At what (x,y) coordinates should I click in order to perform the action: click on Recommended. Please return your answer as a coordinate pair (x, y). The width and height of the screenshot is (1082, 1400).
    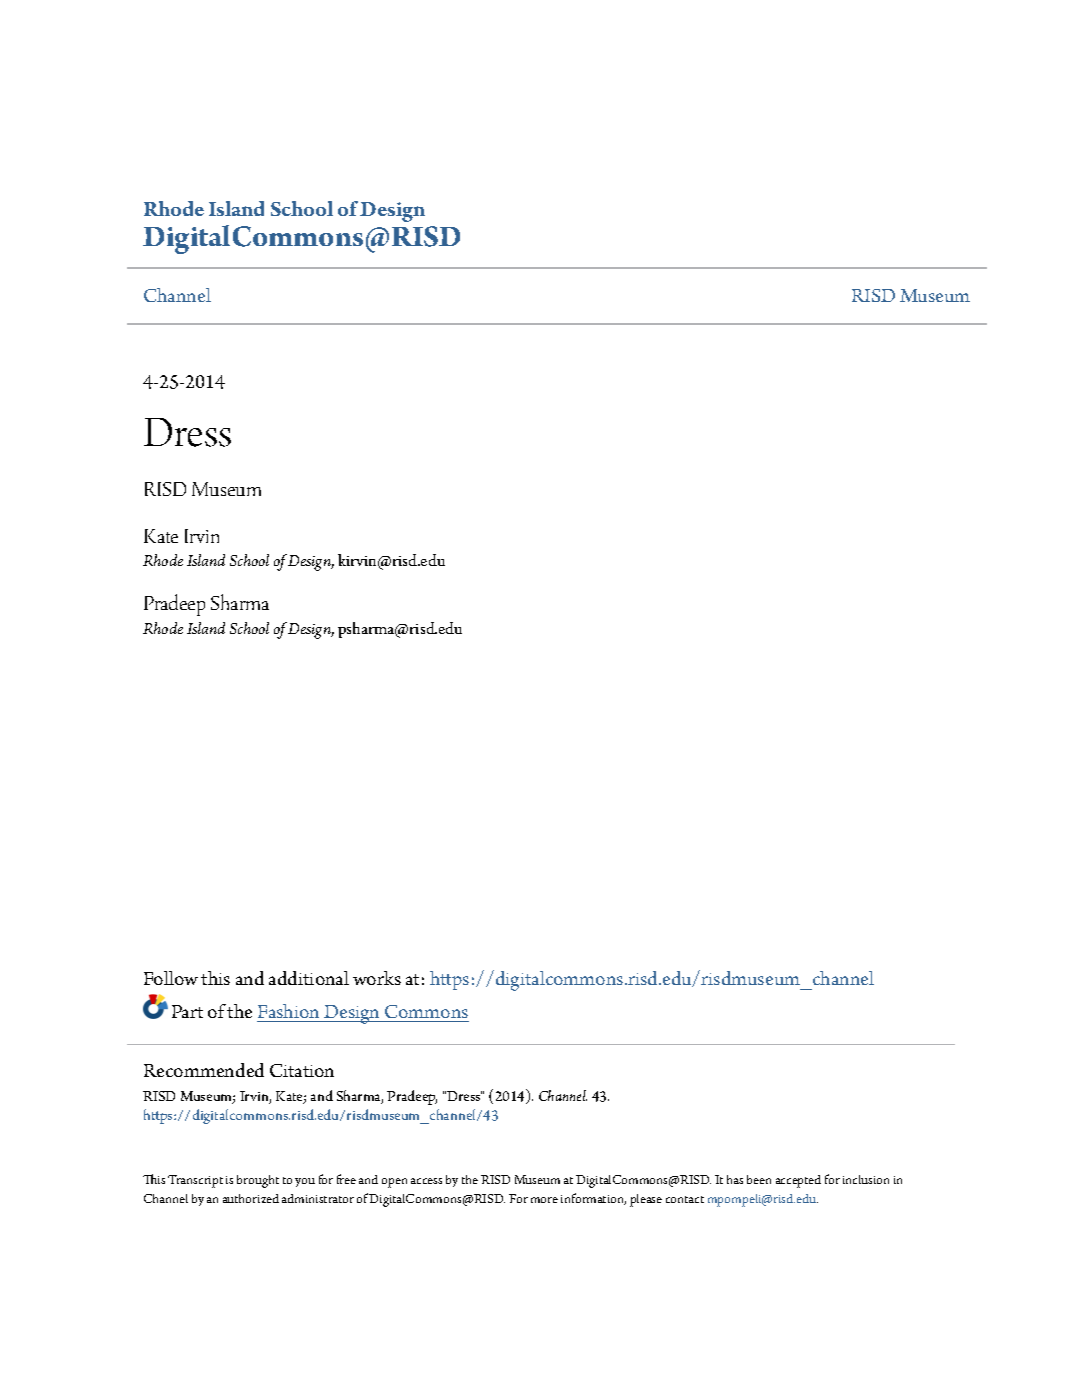
    Looking at the image, I should click on (204, 1070).
